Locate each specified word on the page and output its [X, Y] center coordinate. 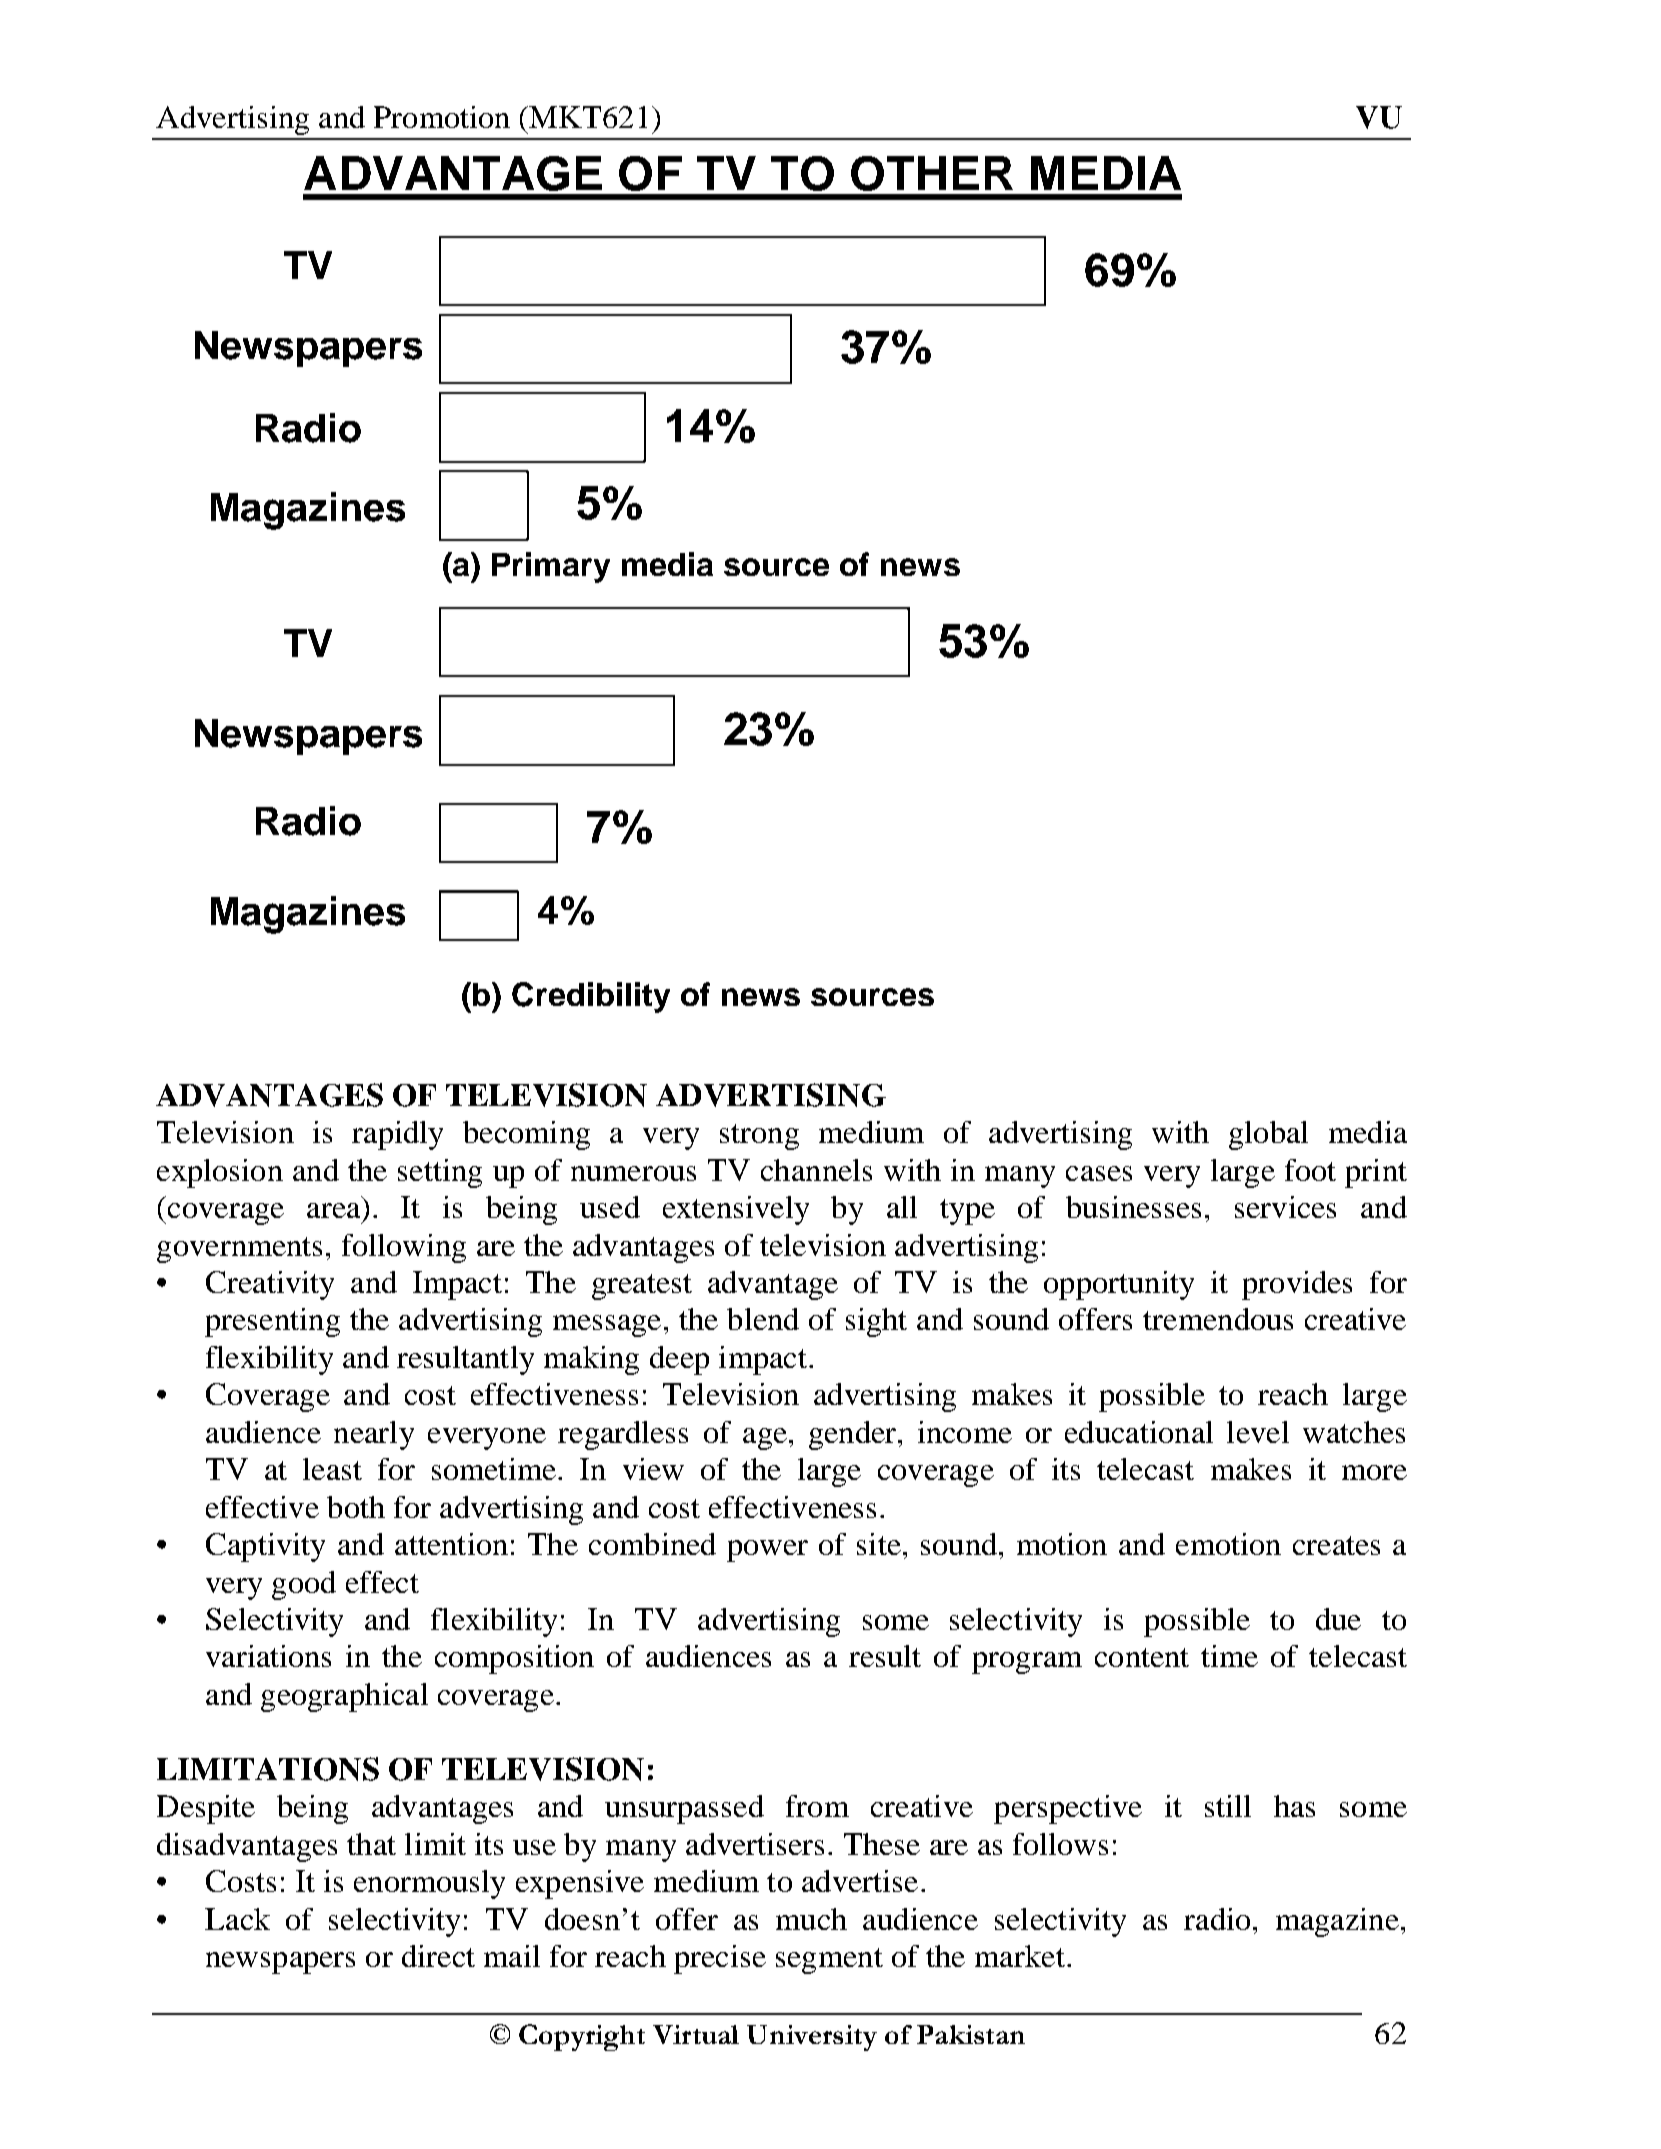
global [1268, 1135]
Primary [551, 567]
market [1020, 1956]
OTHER [932, 173]
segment [829, 1961]
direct [438, 1956]
